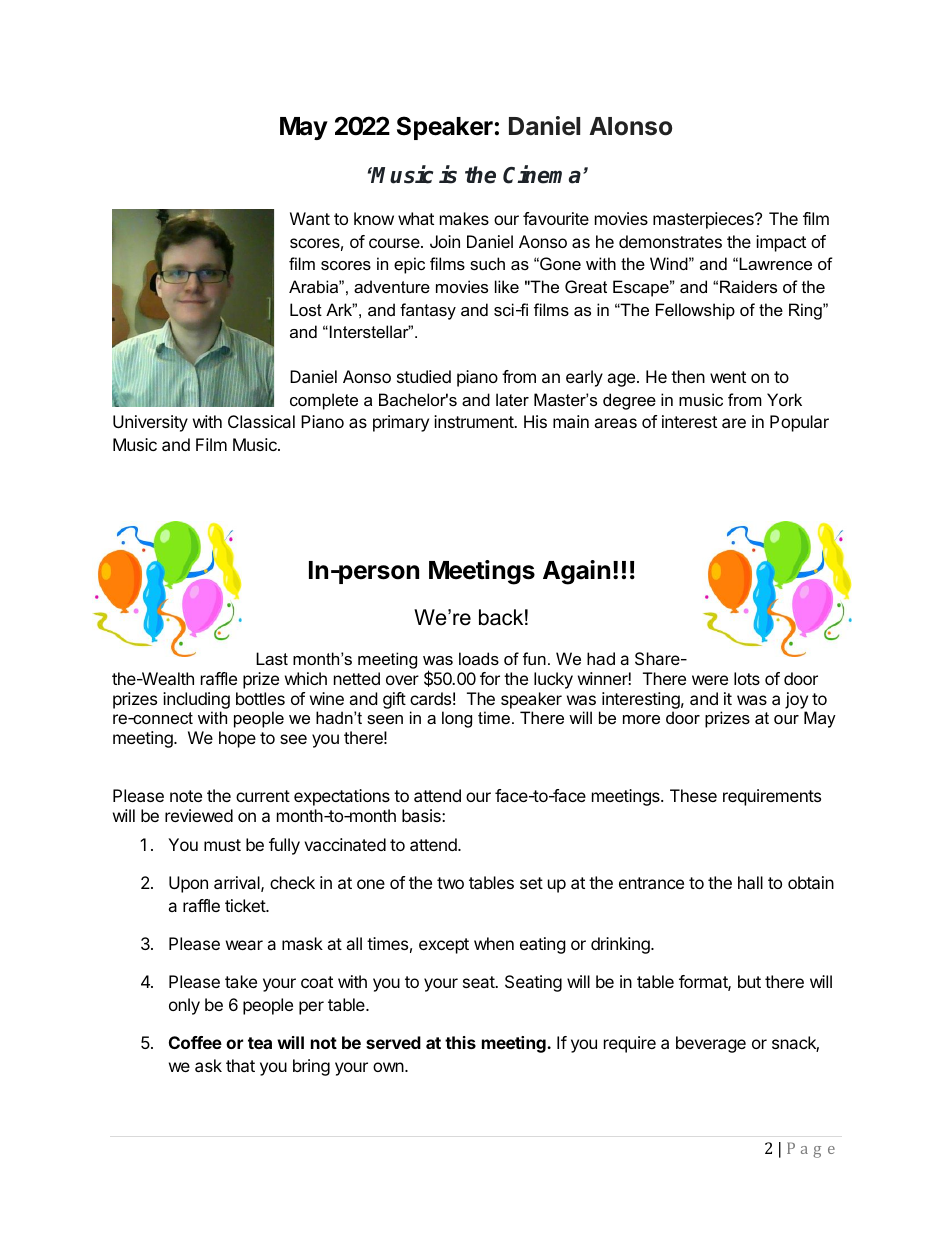 The height and width of the screenshot is (1233, 952). I want to click on Alonso, so click(630, 126).
